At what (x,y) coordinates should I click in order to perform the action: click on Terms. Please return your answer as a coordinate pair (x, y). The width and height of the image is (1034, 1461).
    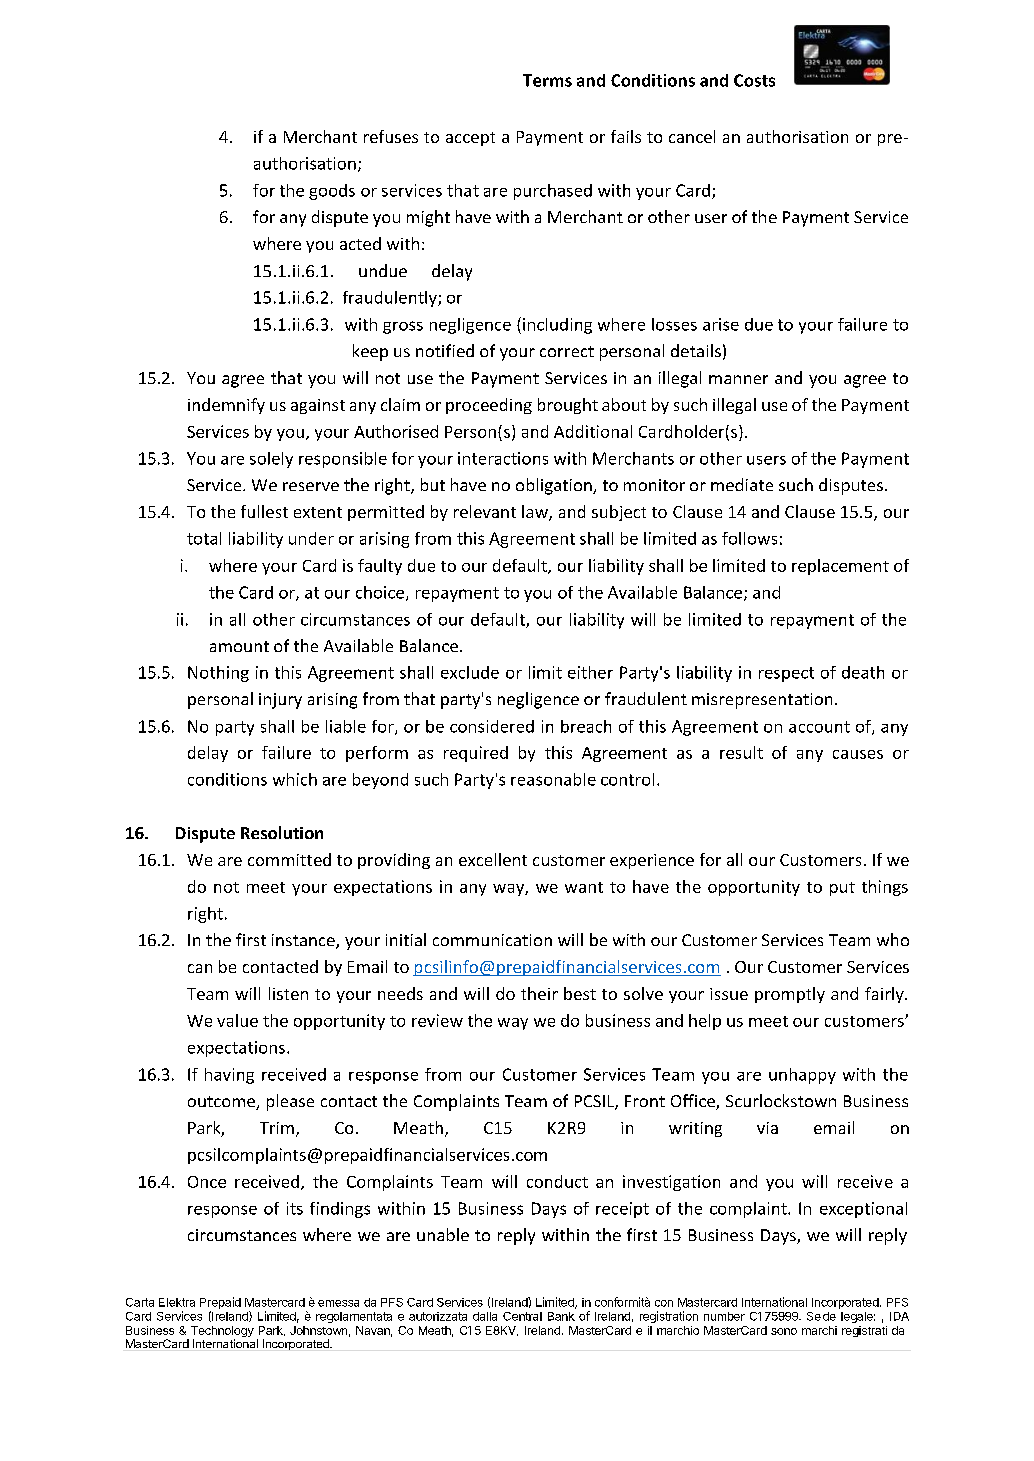
    Looking at the image, I should click on (547, 80).
